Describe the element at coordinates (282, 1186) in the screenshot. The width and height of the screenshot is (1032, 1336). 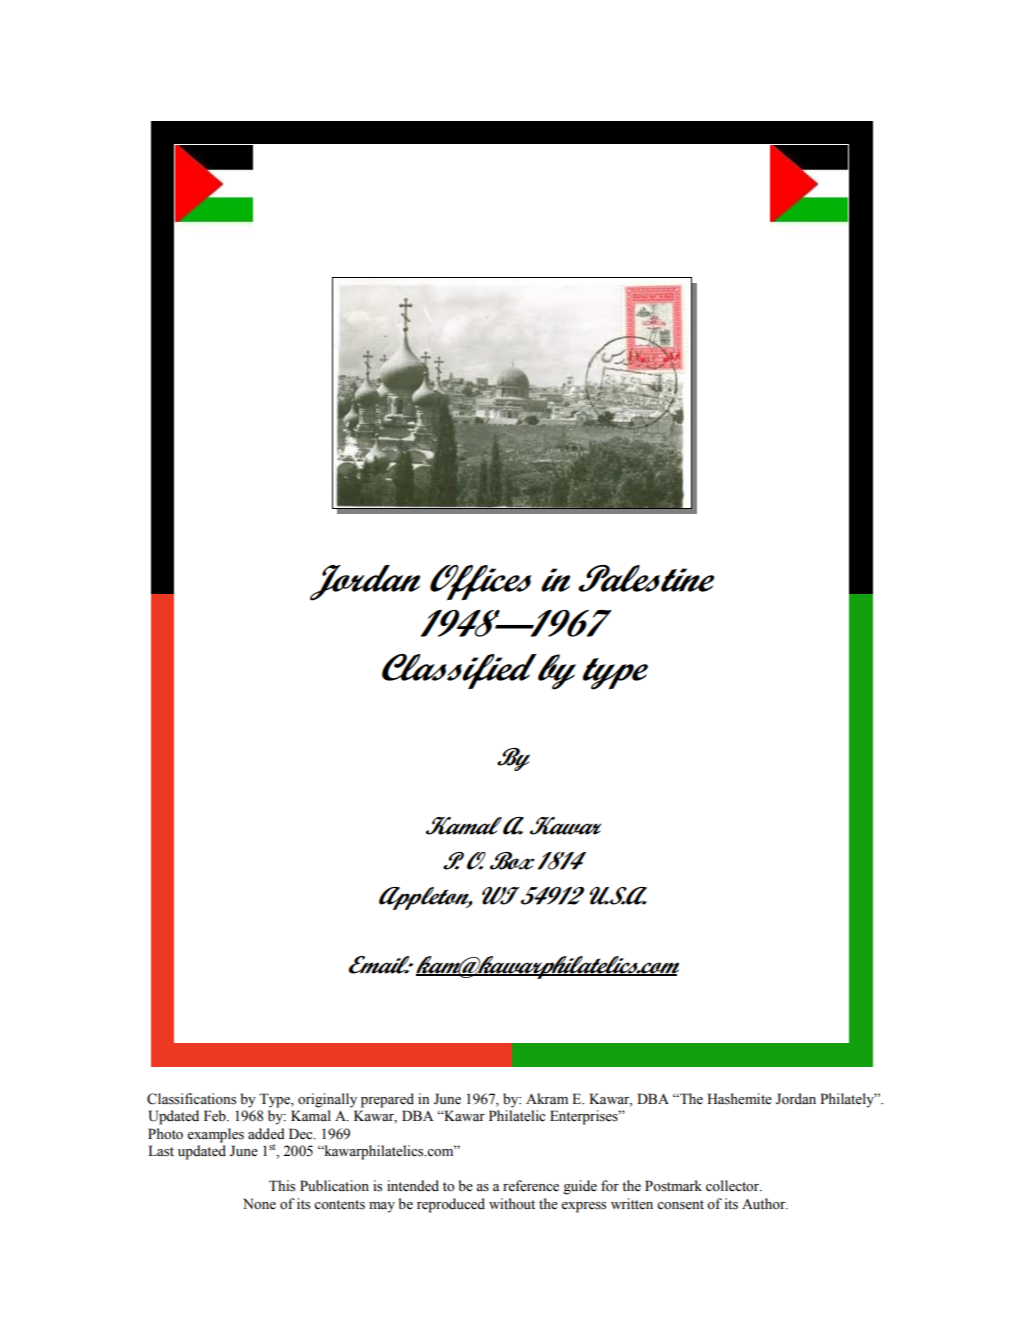
I see `This` at that location.
